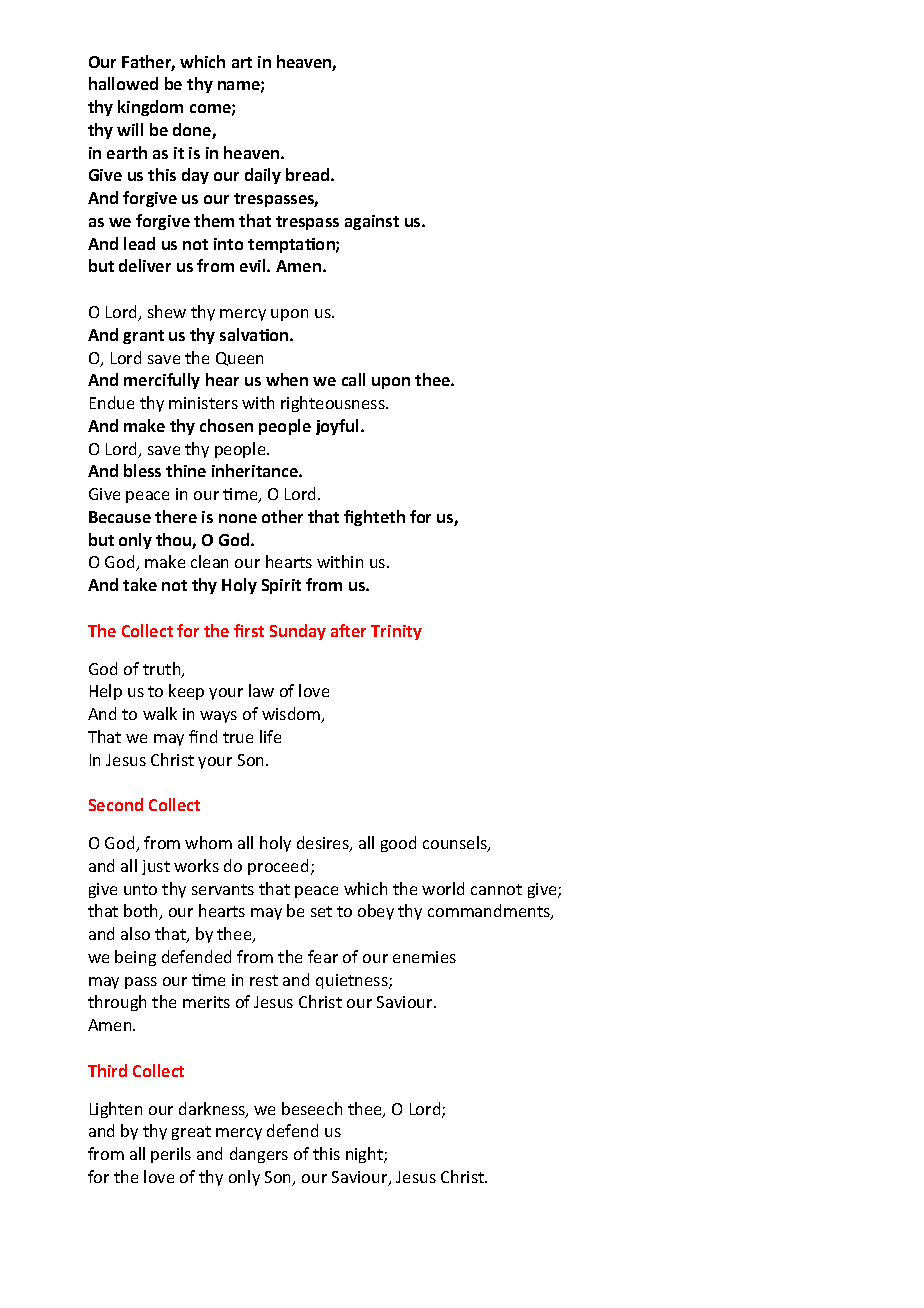 This page has height=1308, width=924. I want to click on beseech, so click(312, 1108).
